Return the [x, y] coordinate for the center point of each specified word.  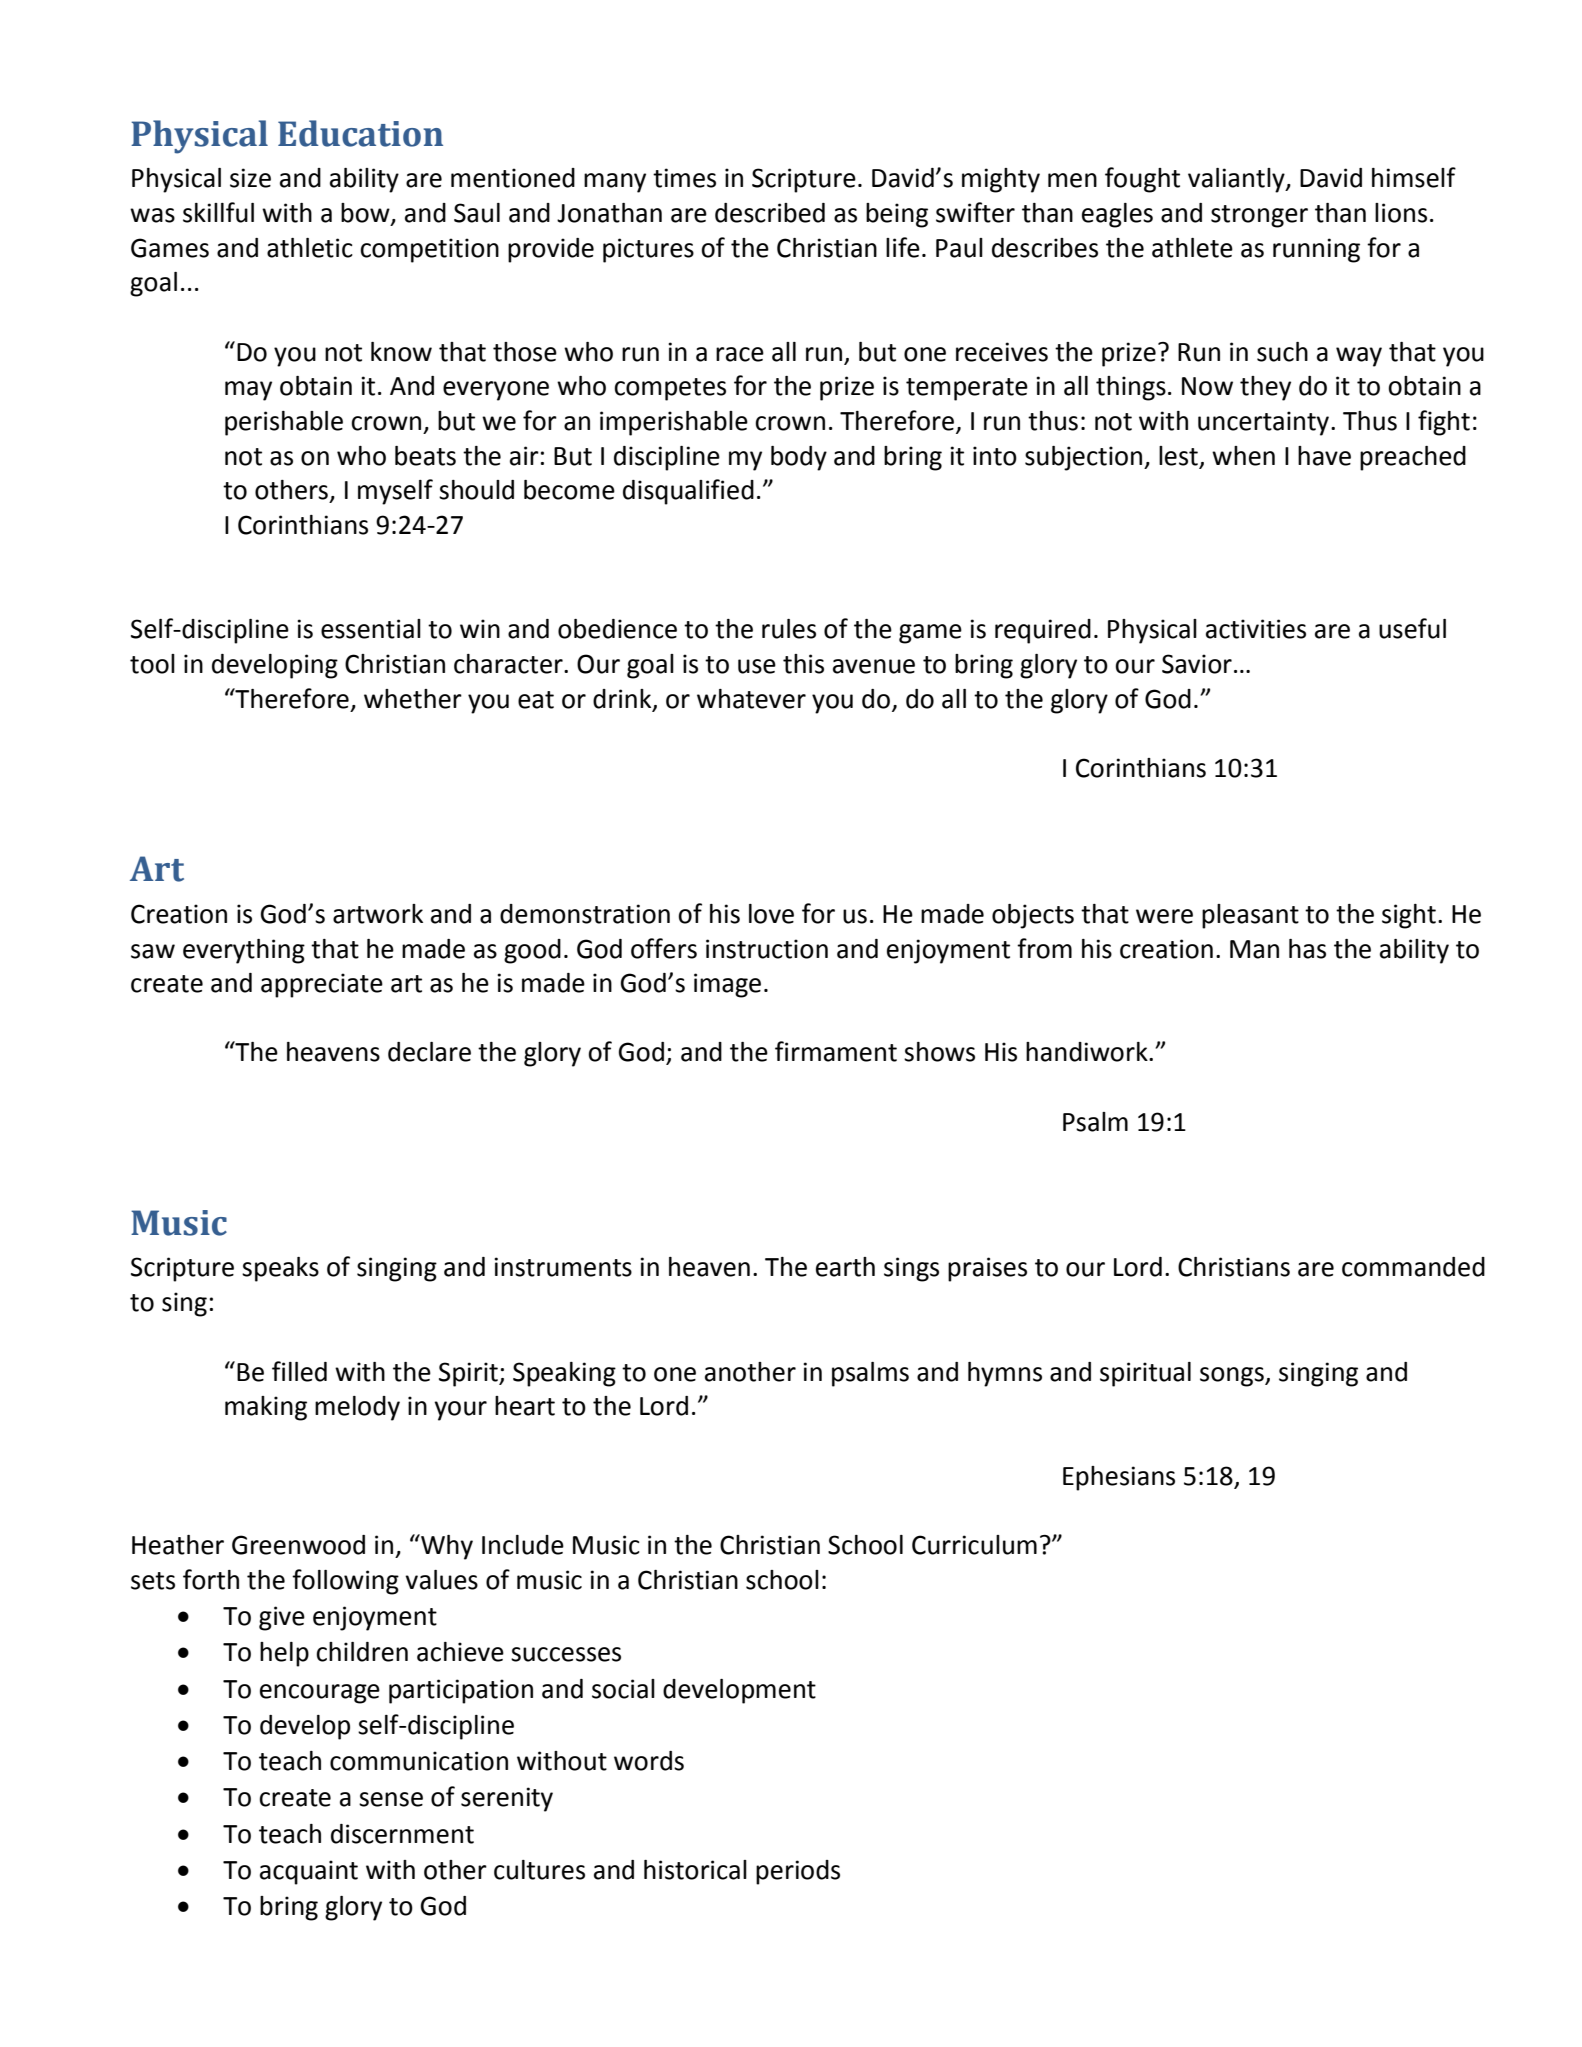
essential [371, 629]
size [250, 178]
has [1307, 949]
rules [789, 629]
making [266, 1408]
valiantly [1237, 180]
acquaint [309, 1872]
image [727, 985]
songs [1233, 1377]
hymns [1005, 1374]
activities [1256, 629]
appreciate [322, 985]
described [770, 213]
